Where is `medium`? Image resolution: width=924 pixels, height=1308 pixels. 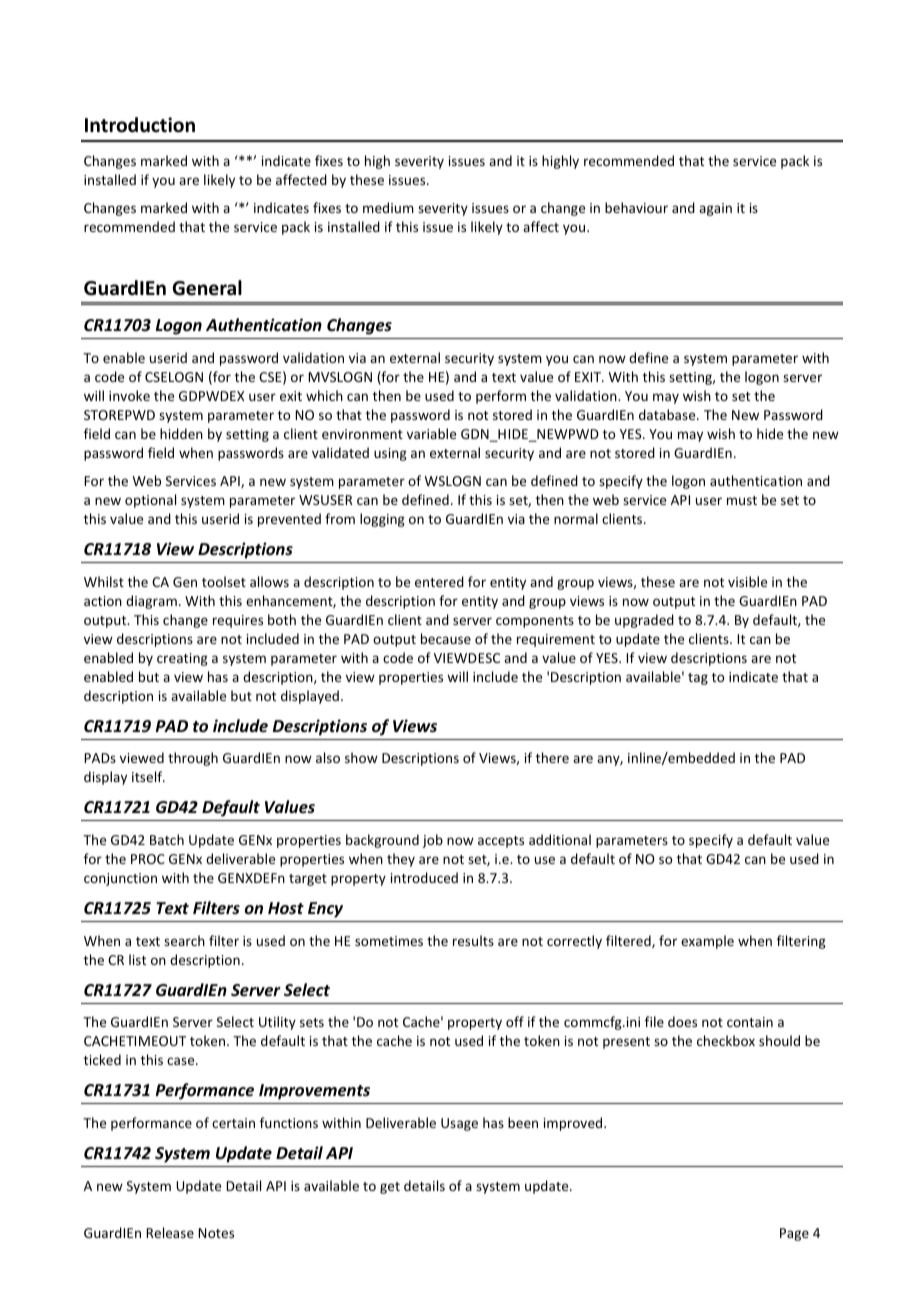 medium is located at coordinates (388, 207).
